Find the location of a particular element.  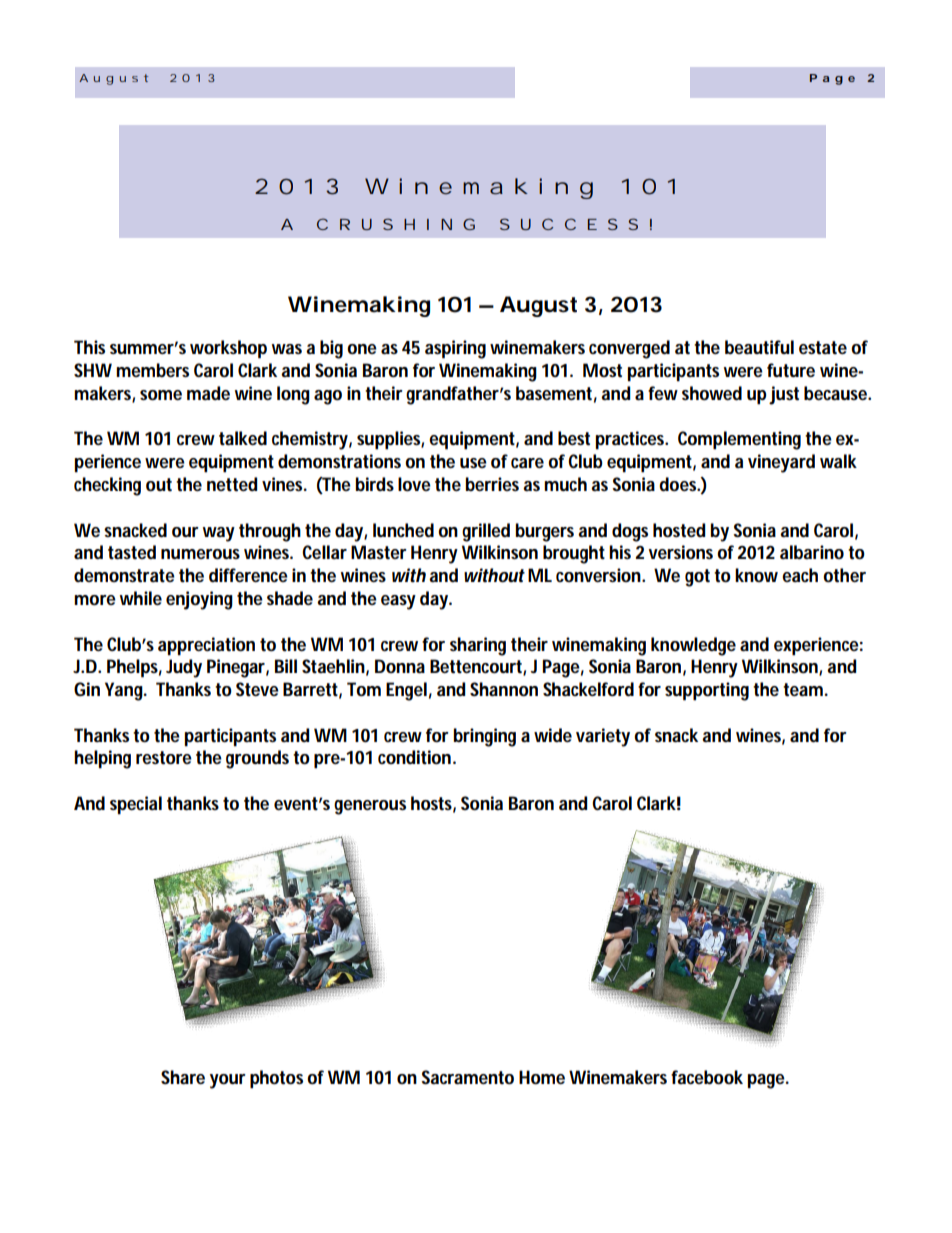

Judy is located at coordinates (184, 668).
